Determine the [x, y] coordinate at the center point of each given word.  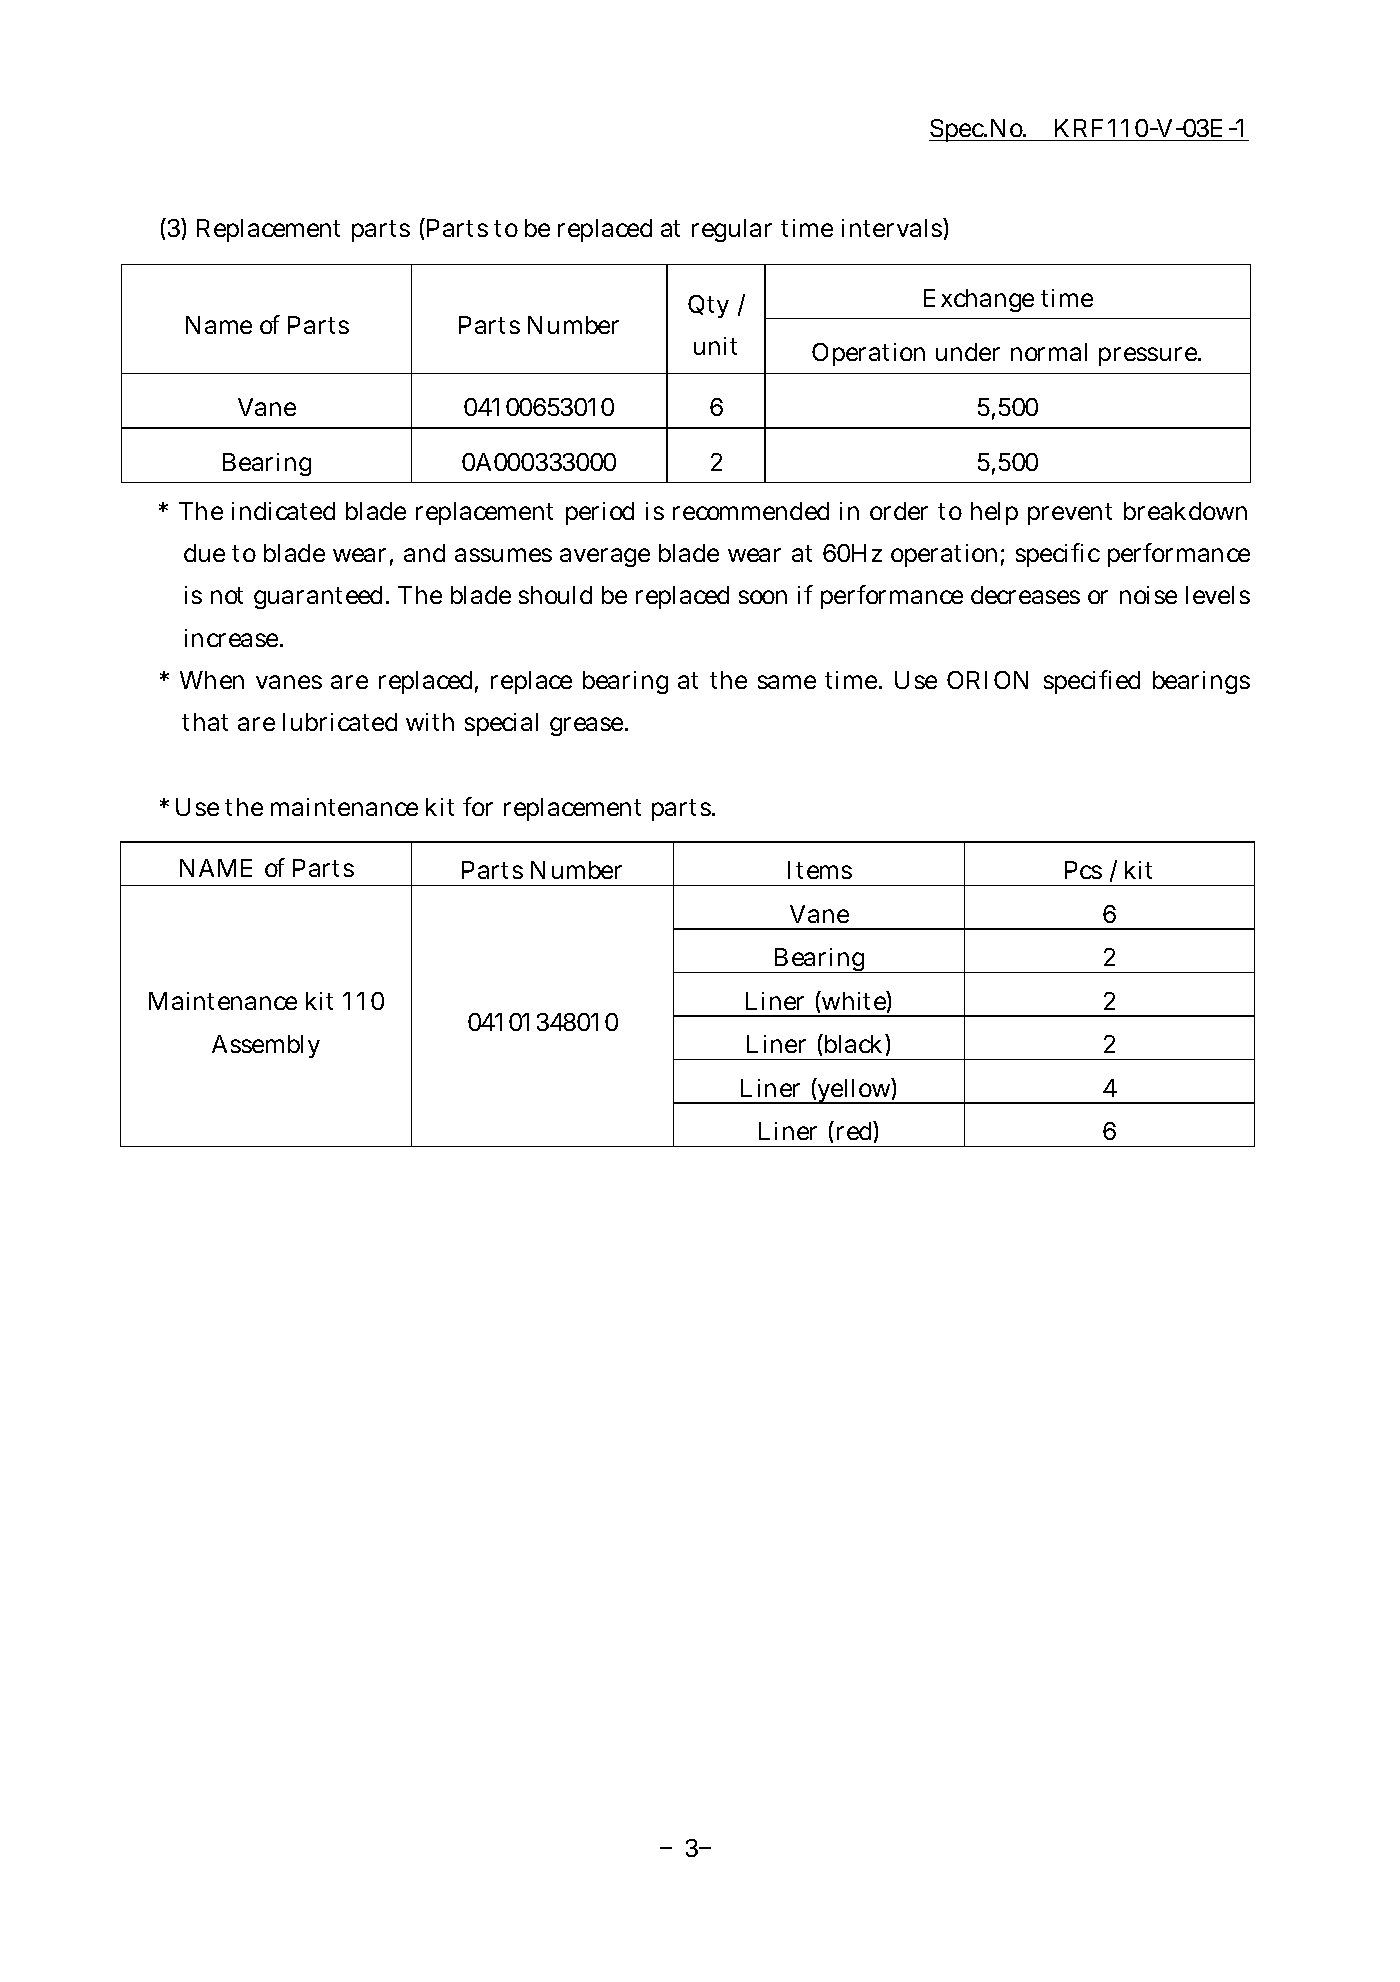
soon [763, 597]
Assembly [266, 1046]
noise [1148, 595]
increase [233, 638]
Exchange [979, 300]
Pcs [1083, 870]
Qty [708, 306]
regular [732, 230]
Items [820, 870]
